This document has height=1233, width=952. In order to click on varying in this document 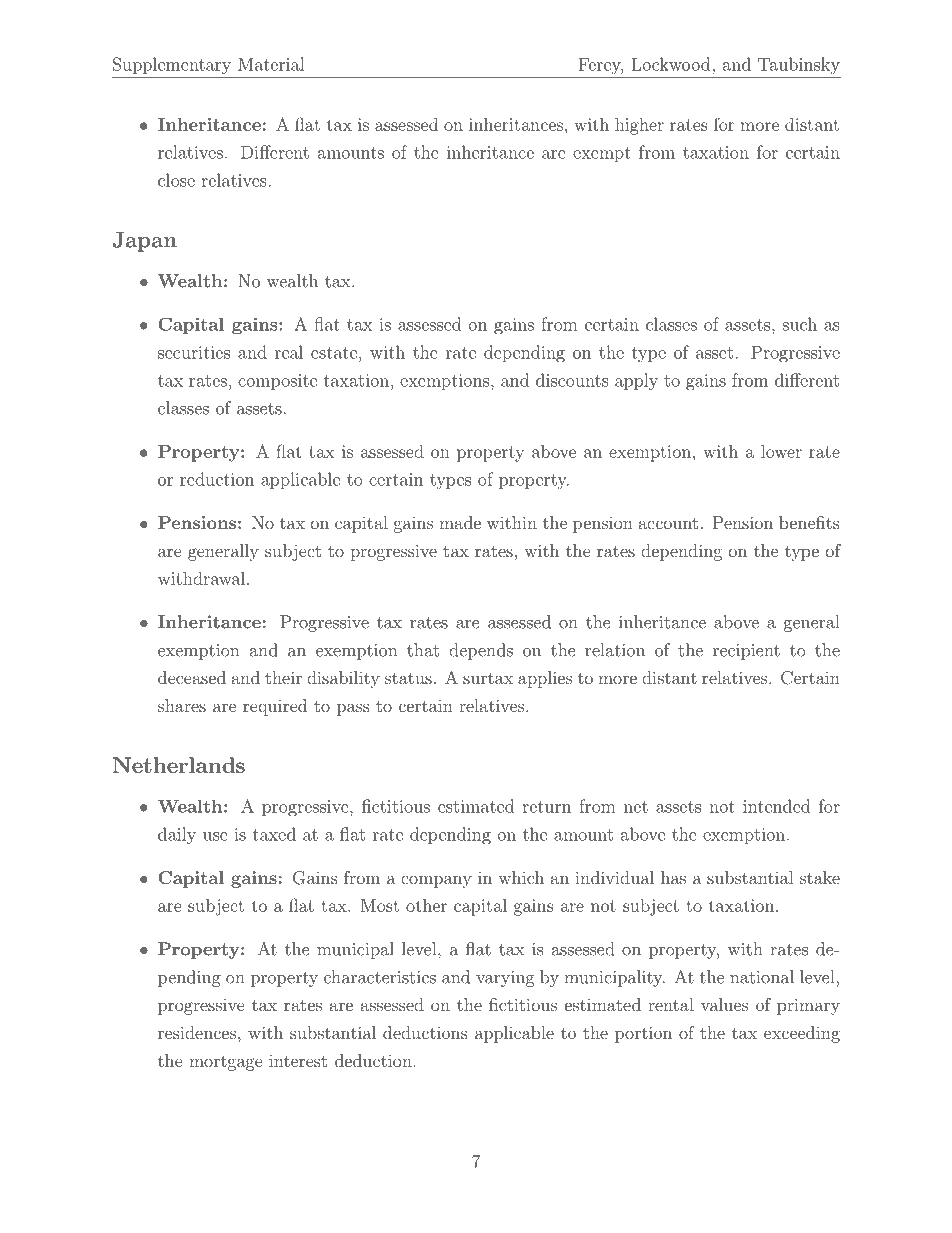, I will do `click(505, 979)`.
